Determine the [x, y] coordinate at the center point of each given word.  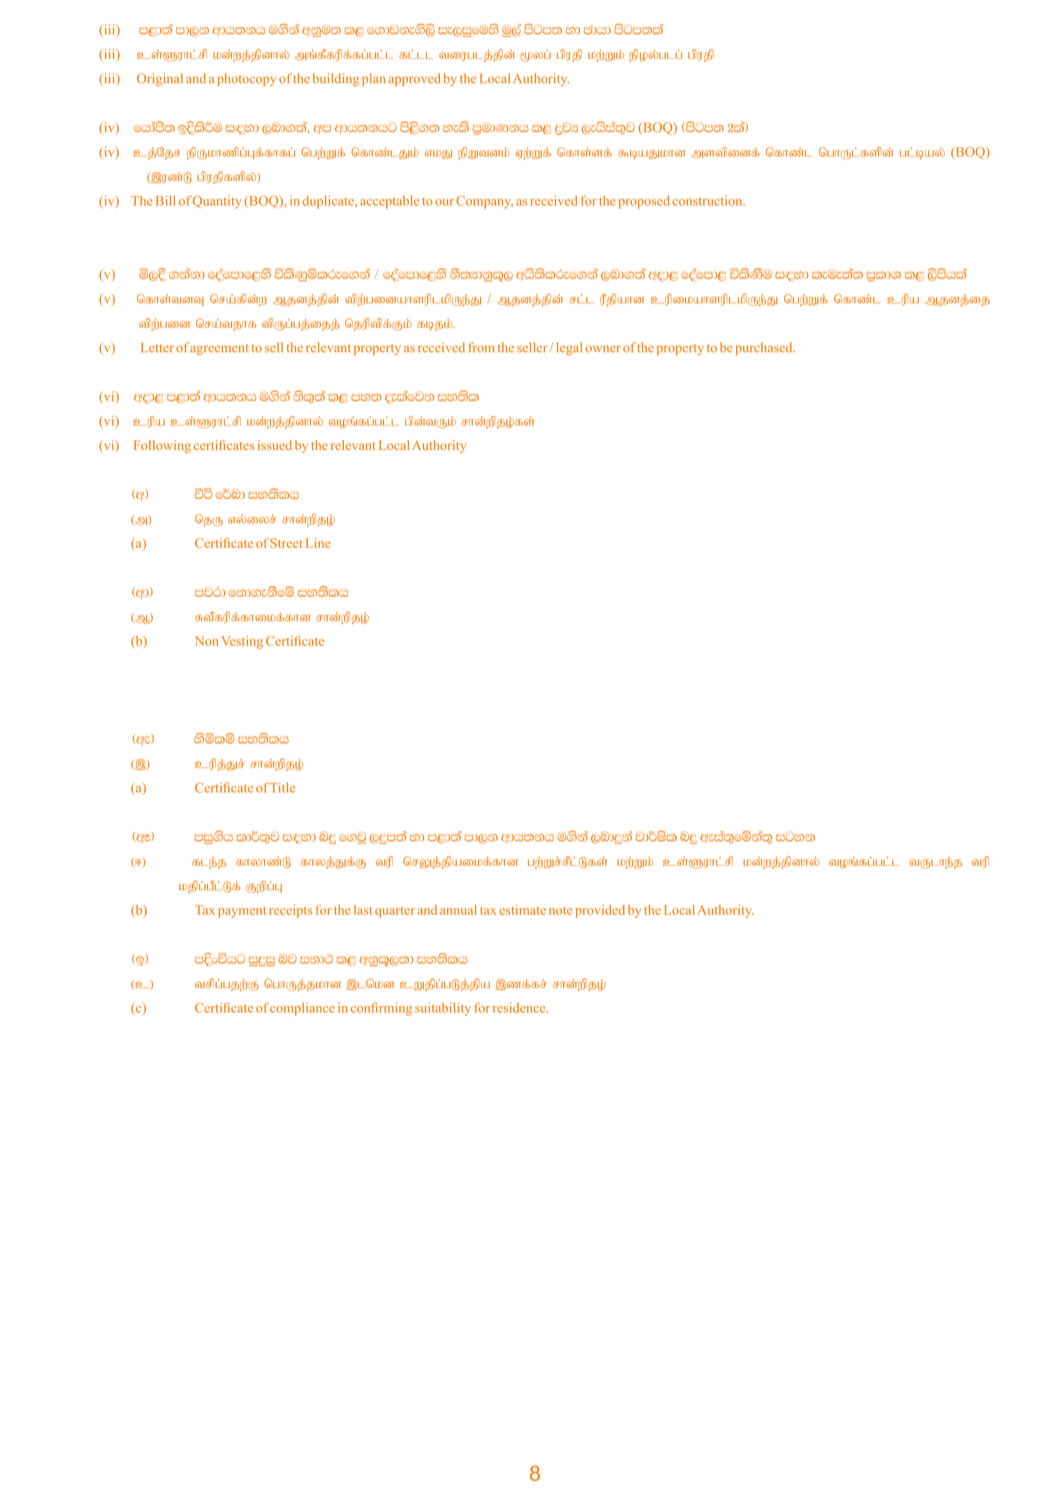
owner [603, 349]
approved [415, 79]
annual [458, 910]
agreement [219, 350]
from [481, 347]
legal [569, 348]
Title [282, 787]
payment [242, 912]
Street [286, 543]
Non [206, 641]
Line [318, 543]
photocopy [246, 79]
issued [275, 445]
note [560, 911]
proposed [644, 202]
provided [600, 911]
